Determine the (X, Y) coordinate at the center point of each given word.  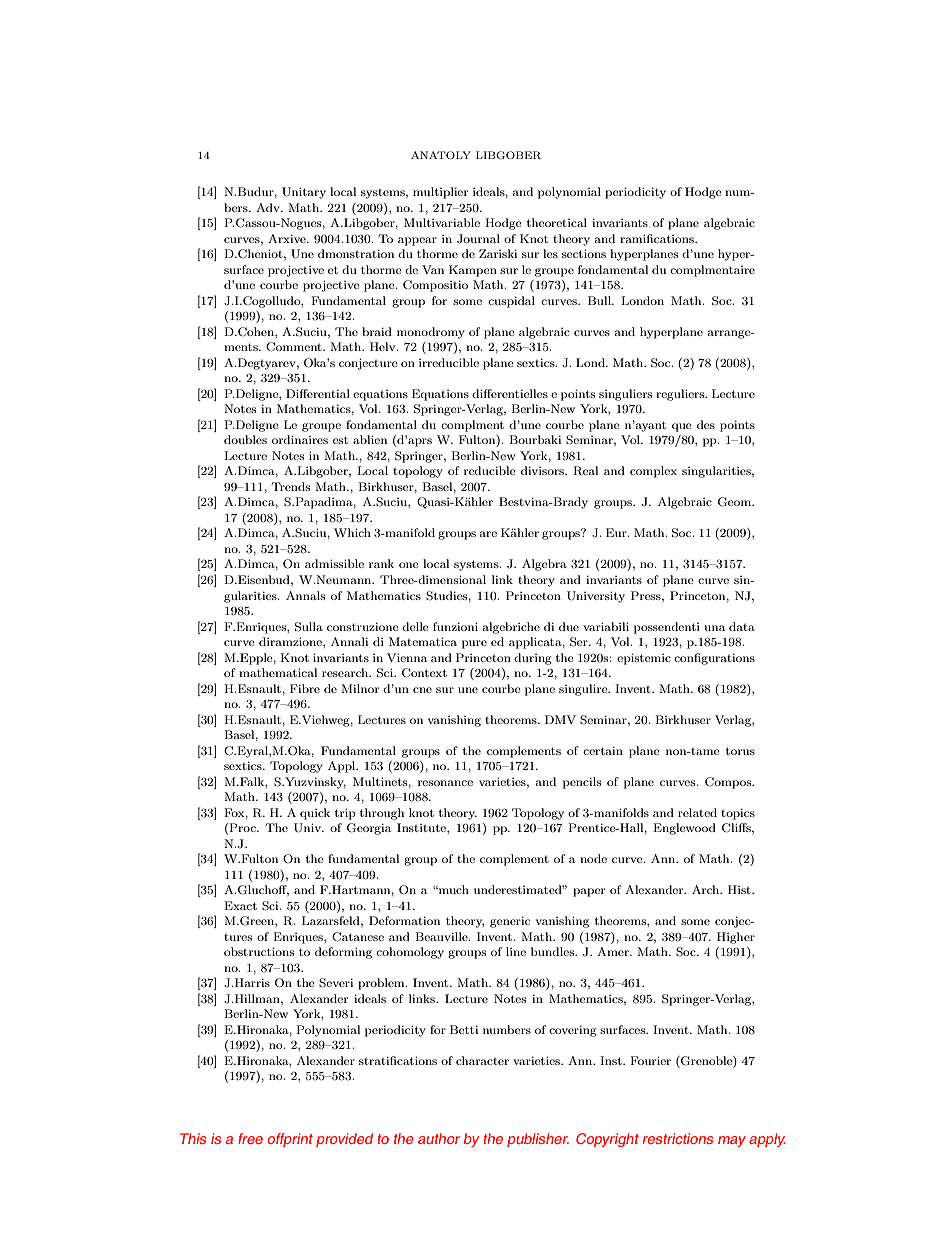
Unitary (304, 193)
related (697, 812)
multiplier (440, 193)
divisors (543, 470)
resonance (445, 783)
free (250, 1138)
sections (584, 253)
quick (315, 814)
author (439, 1138)
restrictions (678, 1138)
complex (653, 472)
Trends (290, 486)
